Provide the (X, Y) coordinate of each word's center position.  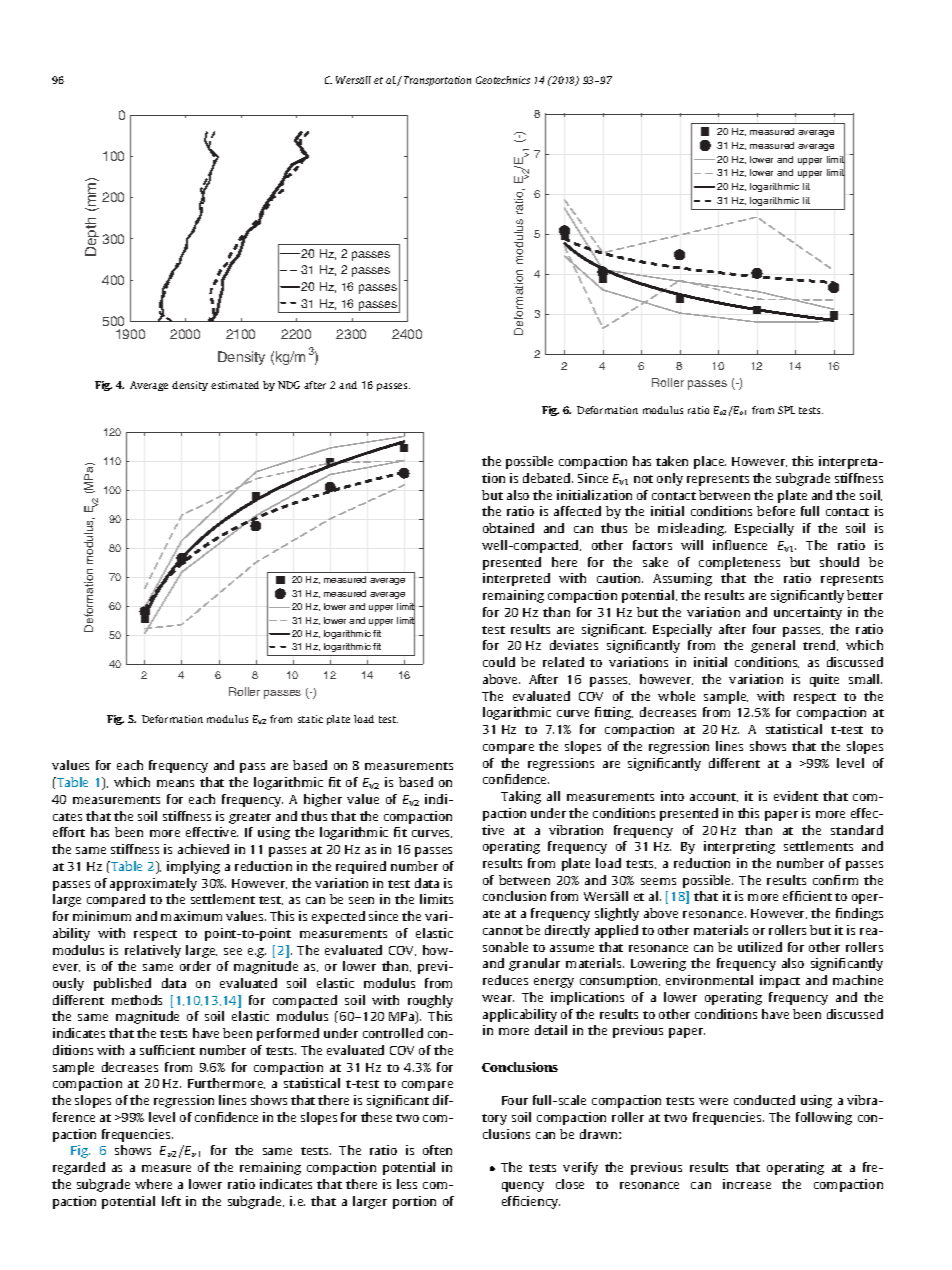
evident (796, 796)
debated (548, 478)
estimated (235, 385)
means (175, 783)
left (171, 1201)
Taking (521, 797)
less (407, 1184)
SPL (786, 410)
